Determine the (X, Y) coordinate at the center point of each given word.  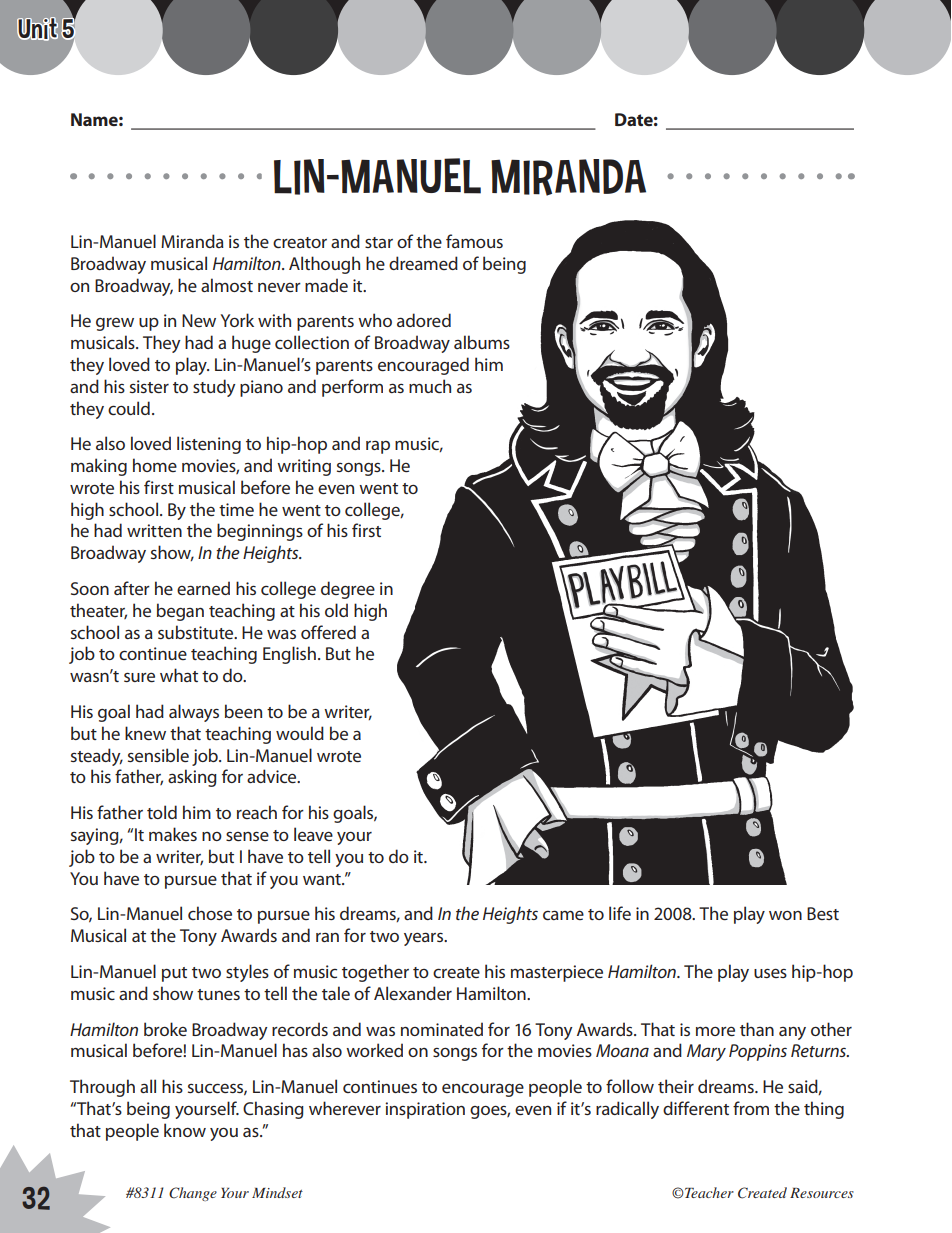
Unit (37, 29)
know (185, 1130)
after (132, 588)
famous (474, 241)
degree (348, 590)
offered (328, 632)
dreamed (423, 263)
